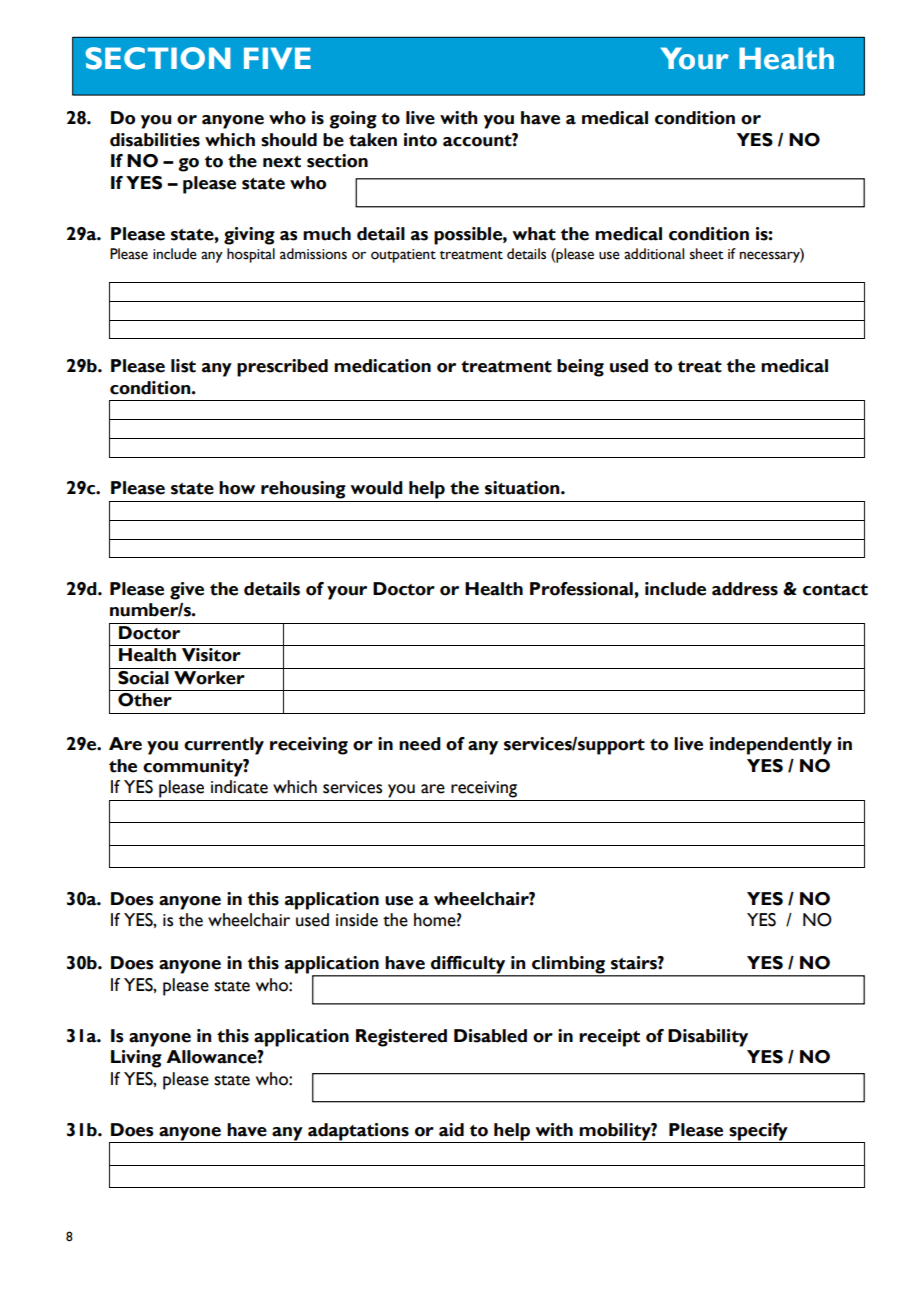 Image resolution: width=924 pixels, height=1308 pixels. I want to click on currently, so click(224, 746).
